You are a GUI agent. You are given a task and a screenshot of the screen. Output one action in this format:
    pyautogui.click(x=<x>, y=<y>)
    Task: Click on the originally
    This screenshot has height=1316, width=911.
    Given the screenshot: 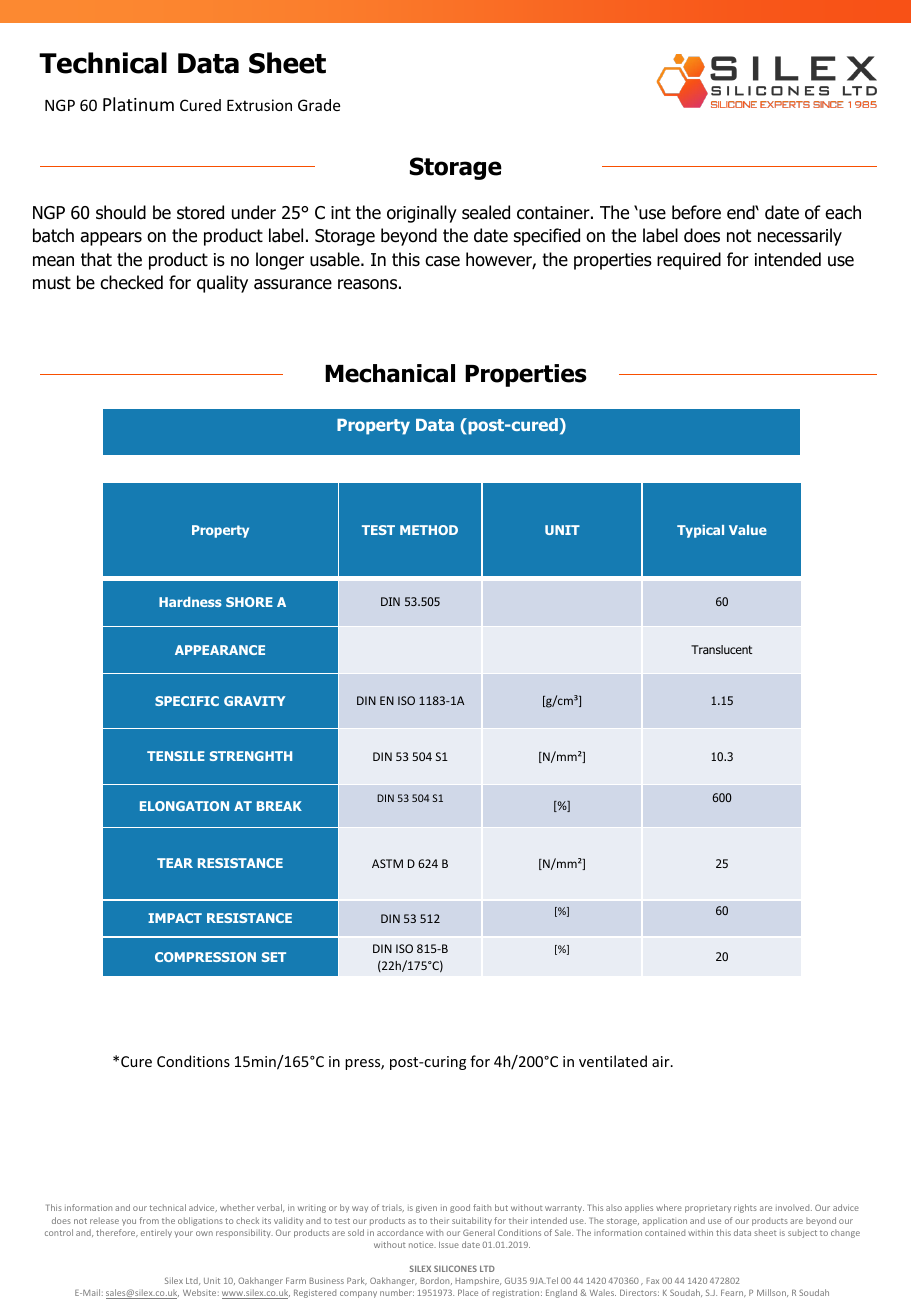 What is the action you would take?
    pyautogui.click(x=422, y=214)
